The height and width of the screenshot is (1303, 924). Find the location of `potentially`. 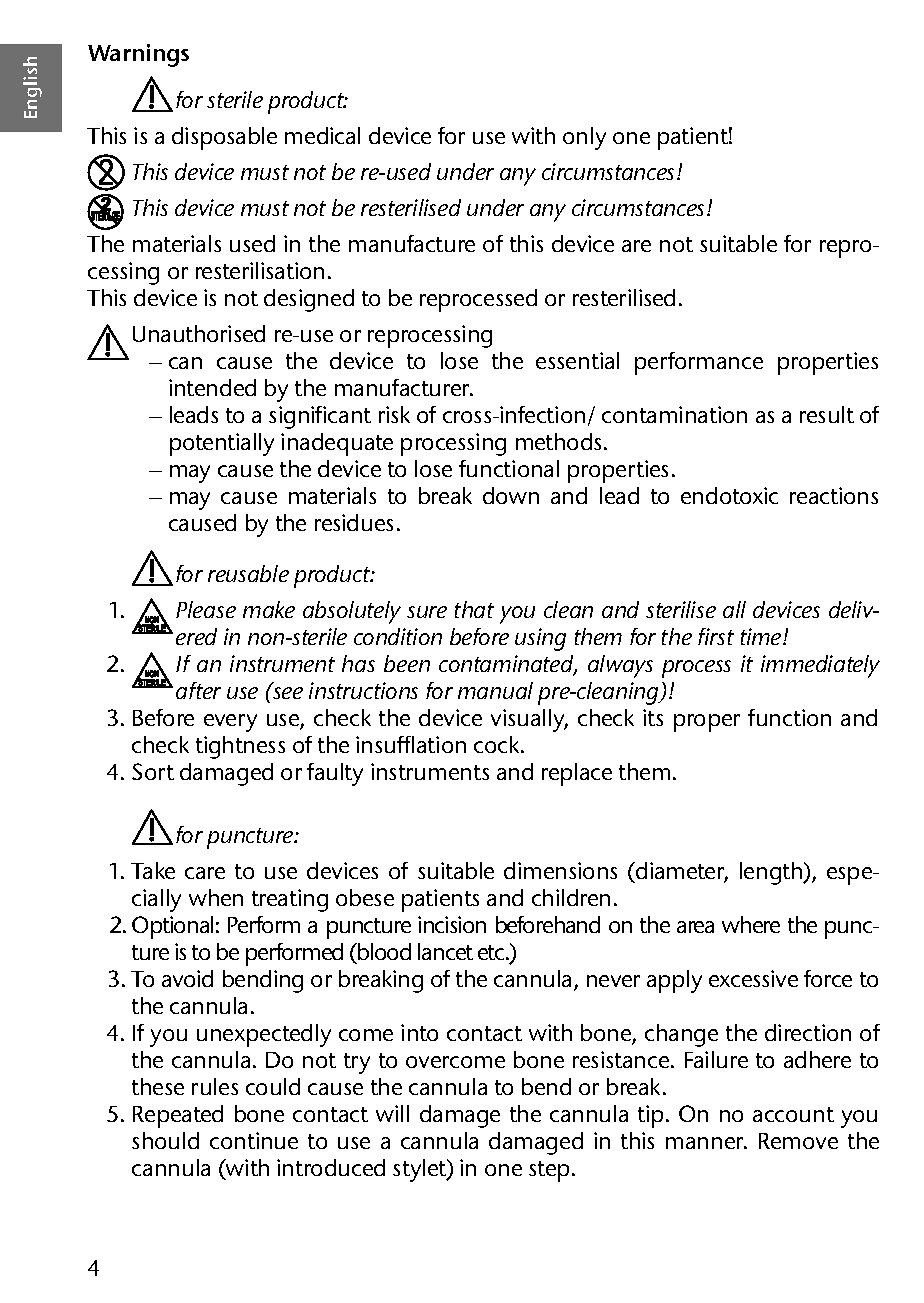

potentially is located at coordinates (222, 444).
